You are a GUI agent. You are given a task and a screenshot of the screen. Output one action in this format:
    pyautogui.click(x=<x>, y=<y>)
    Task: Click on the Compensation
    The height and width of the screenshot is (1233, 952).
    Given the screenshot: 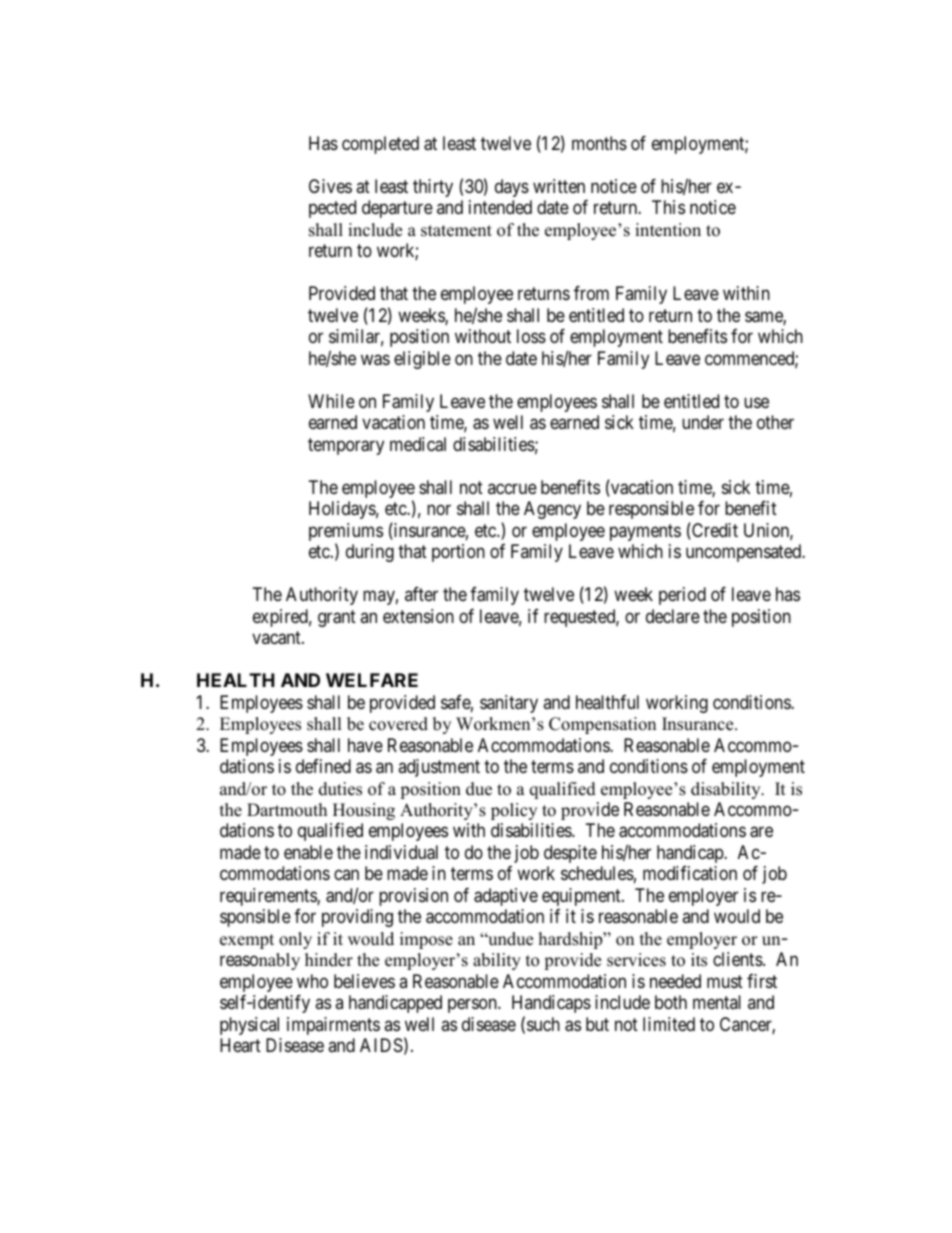 What is the action you would take?
    pyautogui.click(x=602, y=725)
